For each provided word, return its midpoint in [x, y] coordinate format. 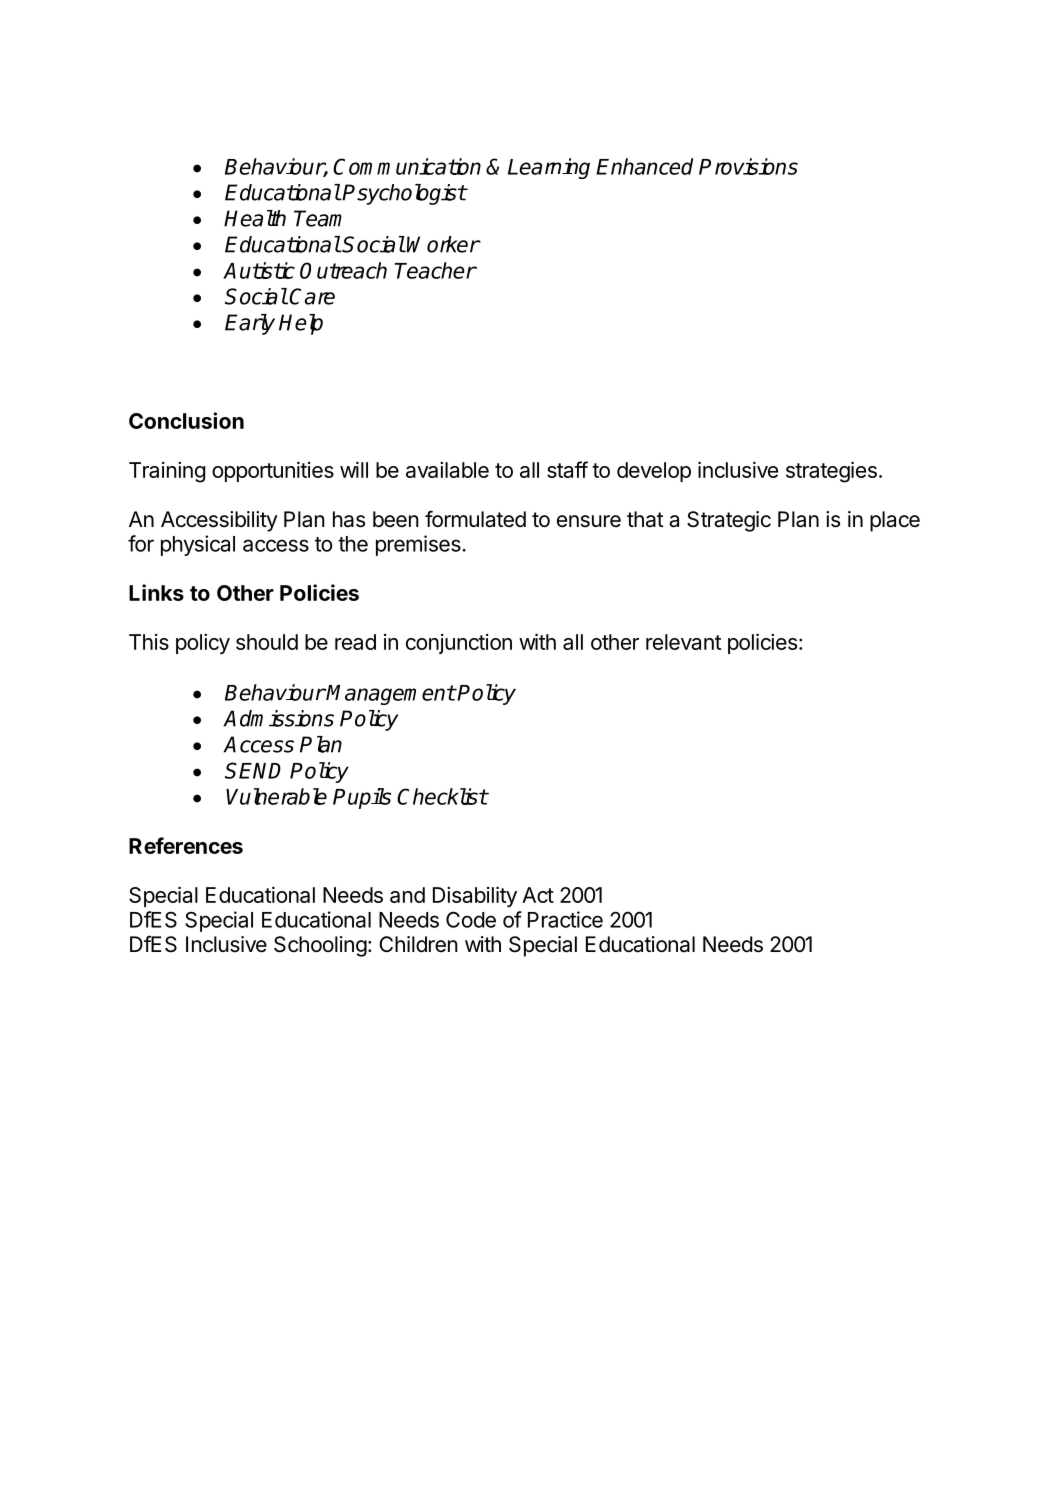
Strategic [729, 521]
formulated [475, 519]
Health [255, 218]
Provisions [748, 166]
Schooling [320, 946]
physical [198, 545]
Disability [475, 896]
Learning [549, 168]
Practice [565, 919]
